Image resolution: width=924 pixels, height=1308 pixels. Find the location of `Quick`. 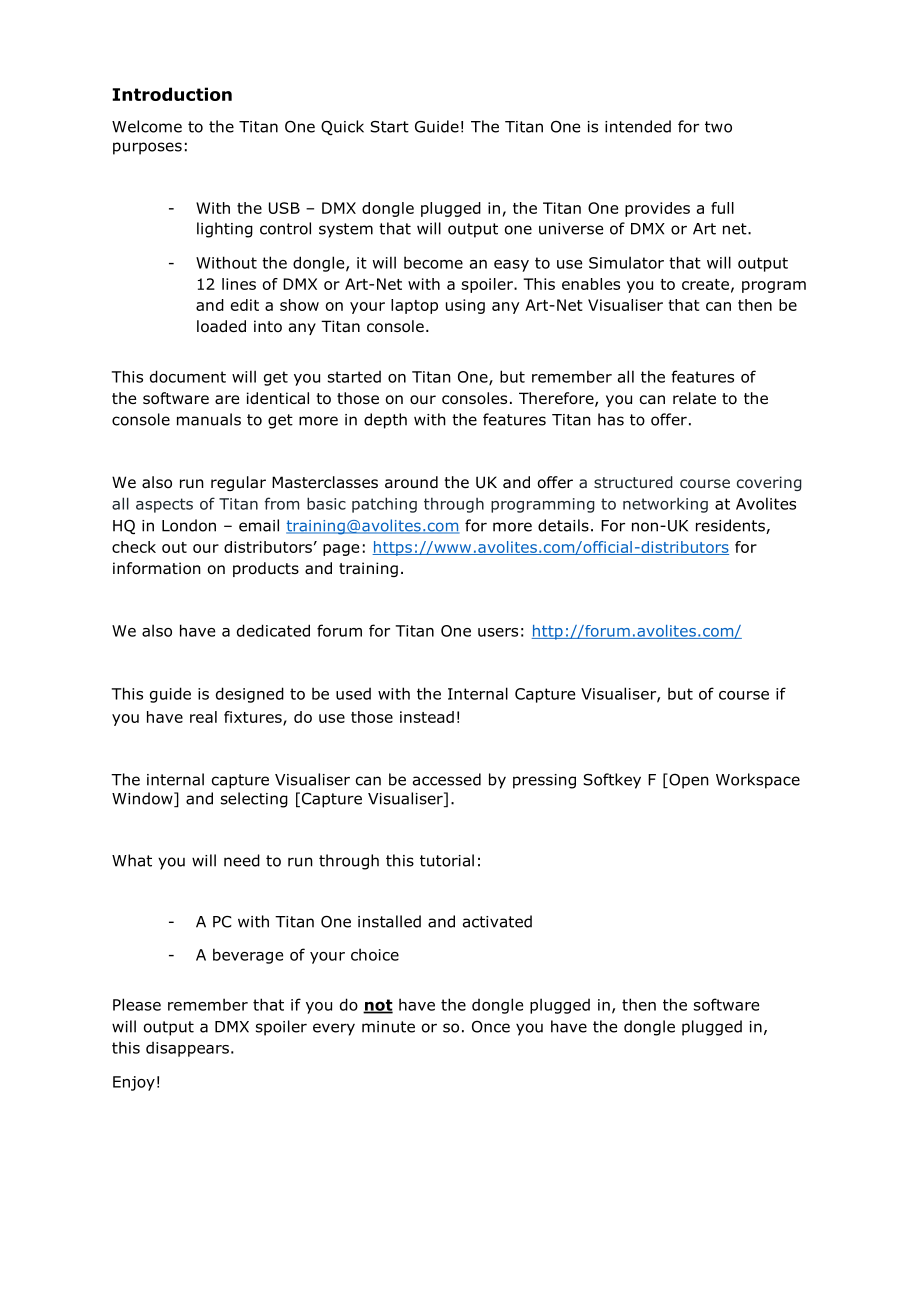

Quick is located at coordinates (342, 128).
